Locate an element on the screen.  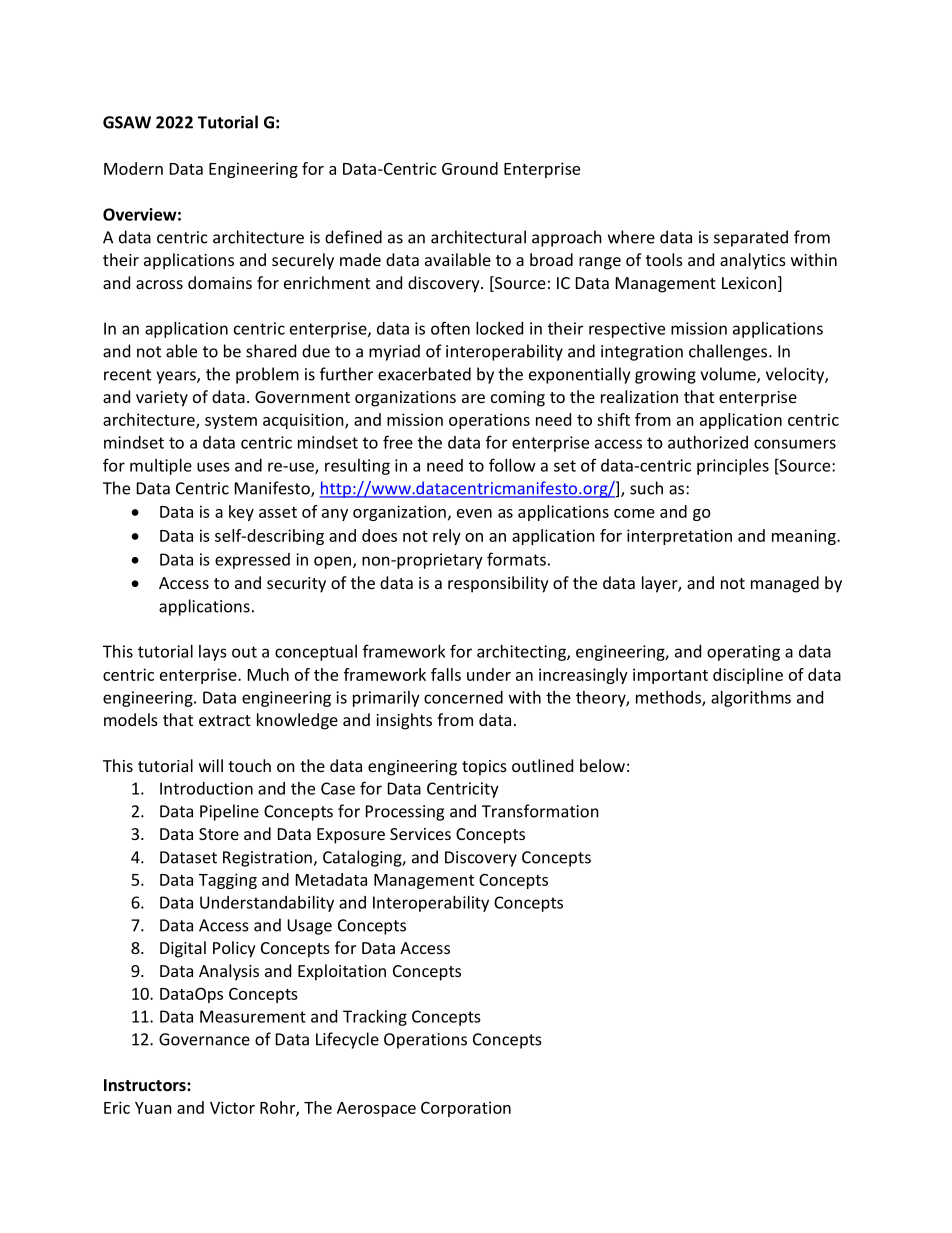
Tagging is located at coordinates (228, 881).
